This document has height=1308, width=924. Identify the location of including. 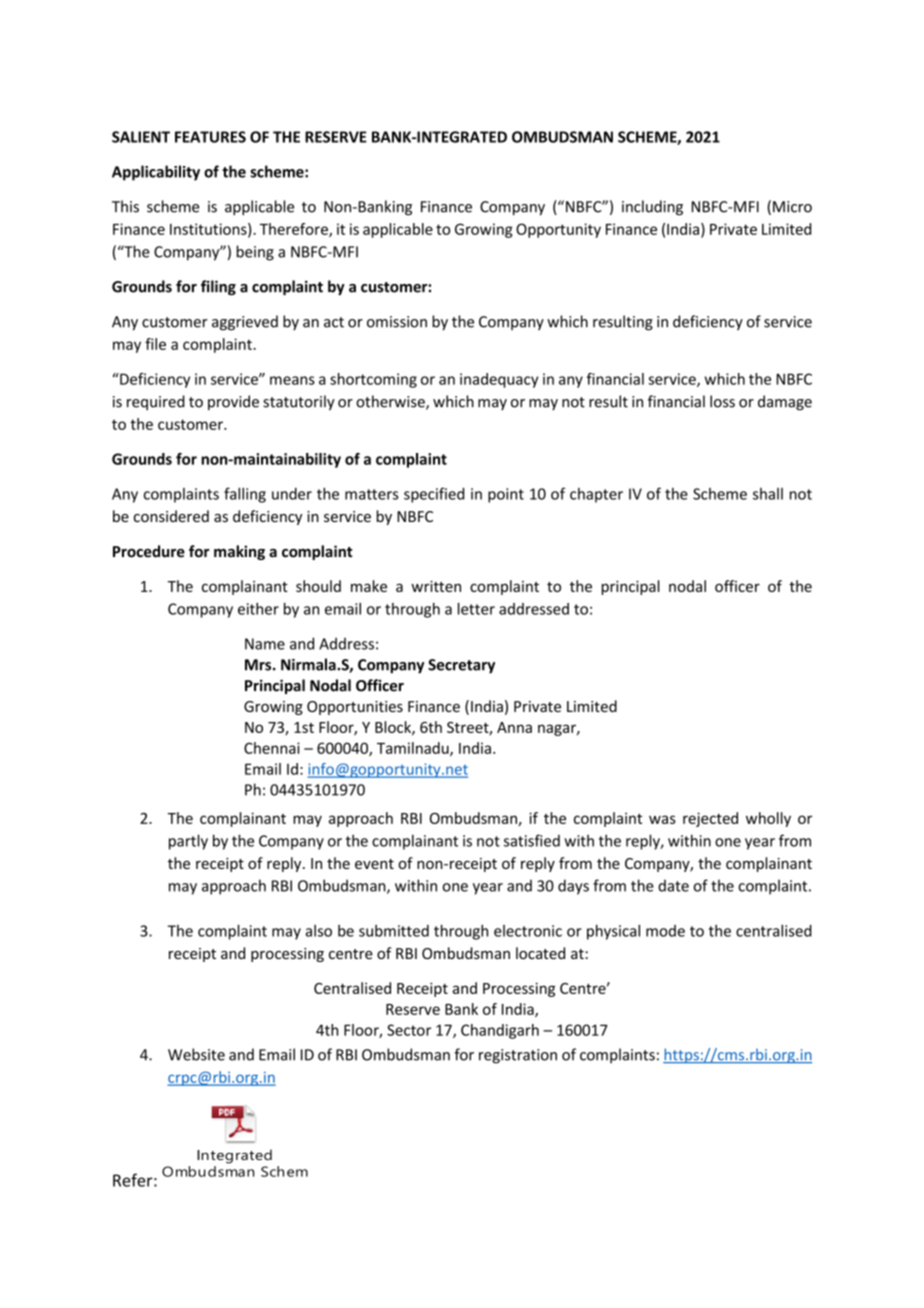
(652, 208).
